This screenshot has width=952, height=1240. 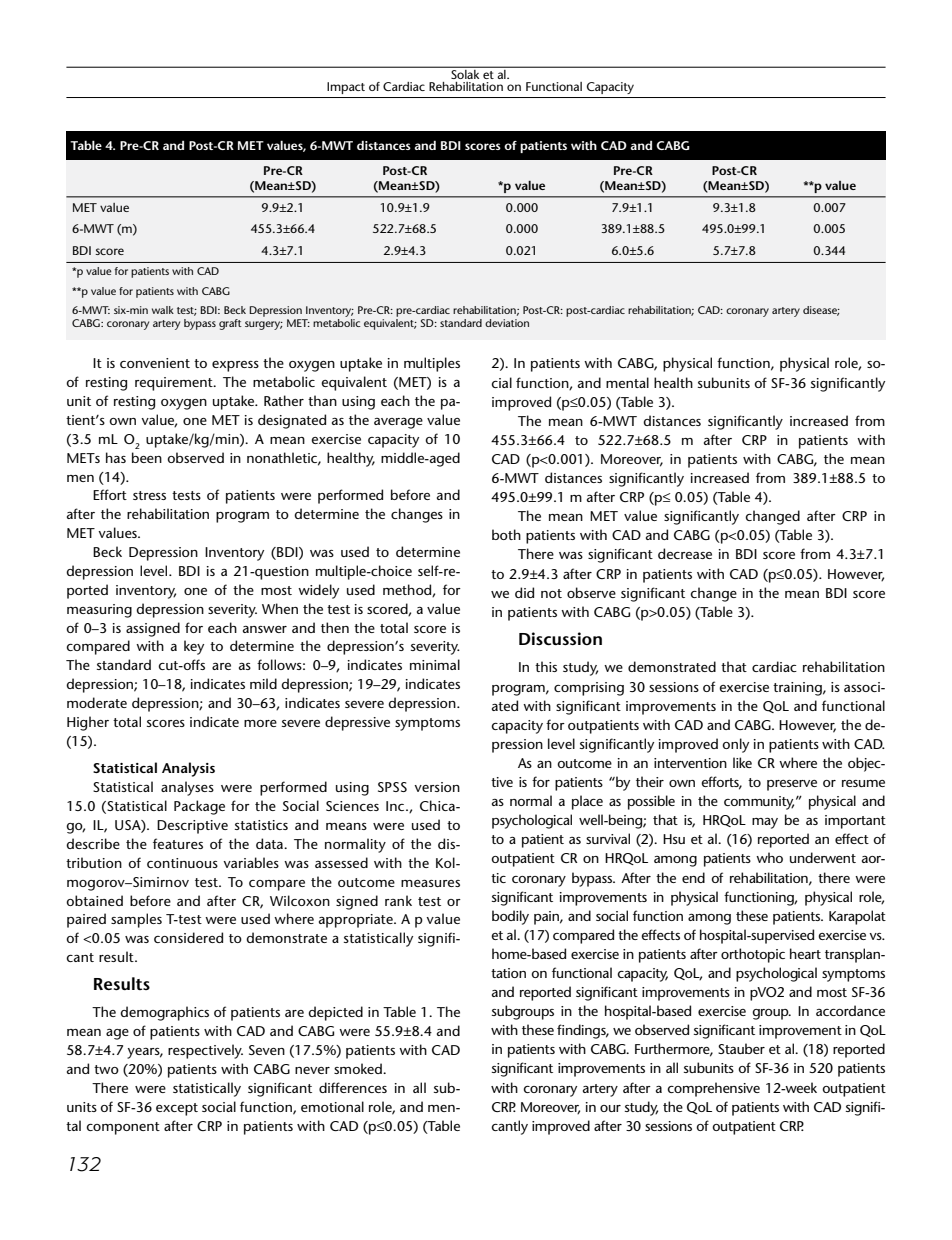 What do you see at coordinates (627, 382) in the screenshot?
I see `mental` at bounding box center [627, 382].
